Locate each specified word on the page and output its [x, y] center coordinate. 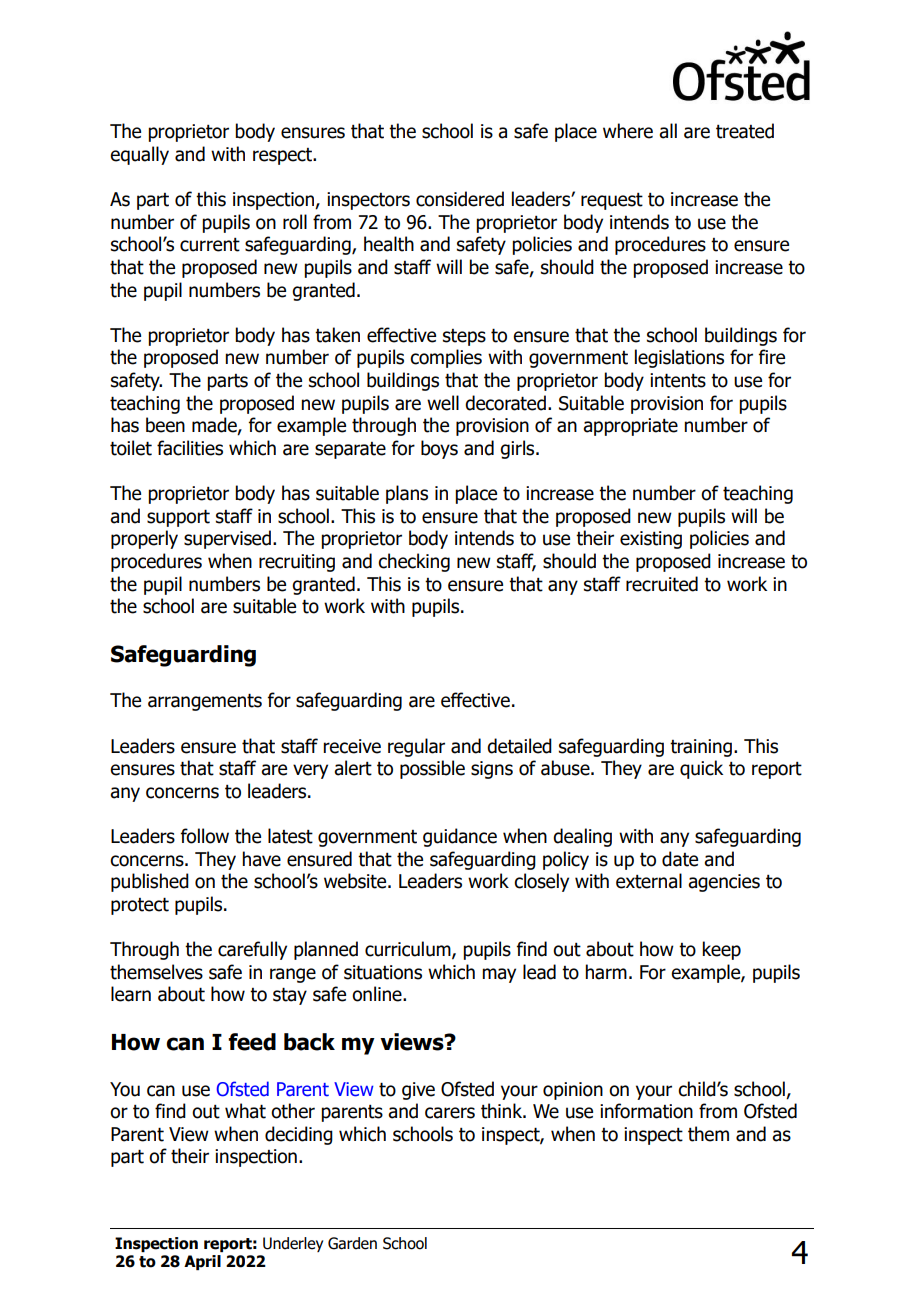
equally [139, 155]
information [646, 1111]
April [202, 1262]
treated [745, 131]
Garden [352, 1243]
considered [460, 199]
